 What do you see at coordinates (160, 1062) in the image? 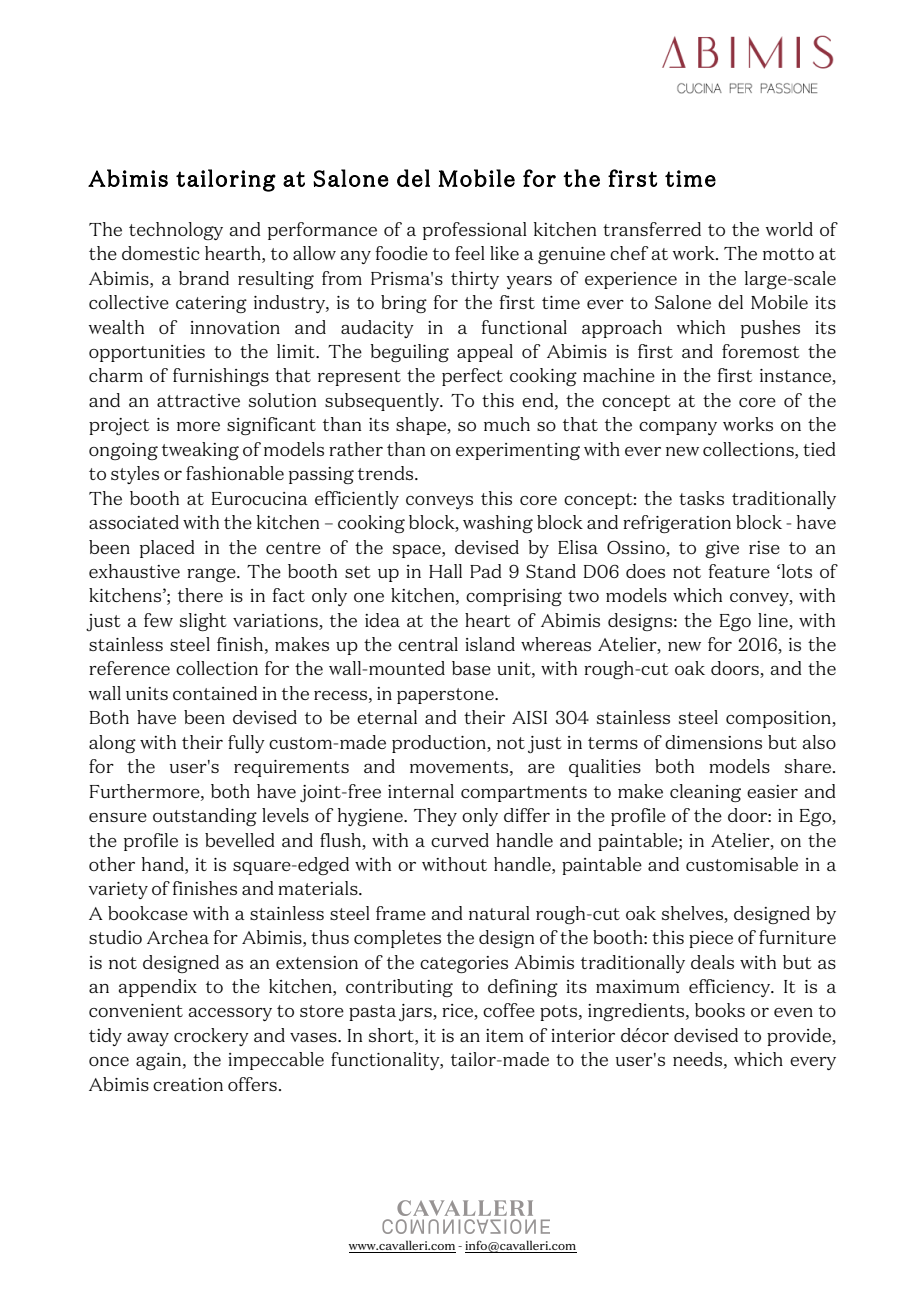
I see `again` at bounding box center [160, 1062].
